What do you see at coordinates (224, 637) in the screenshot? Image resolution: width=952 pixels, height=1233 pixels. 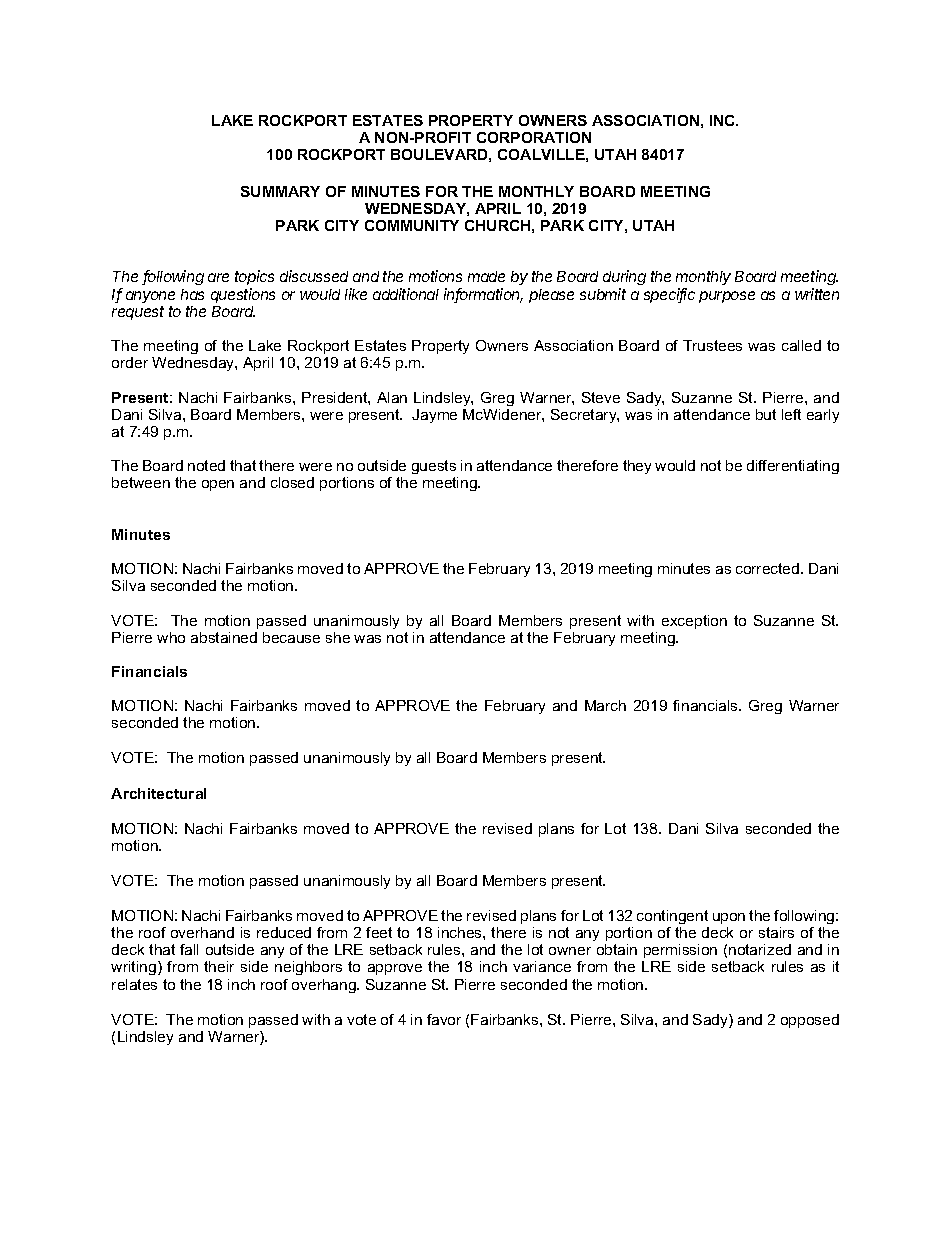 I see `abstained` at bounding box center [224, 637].
